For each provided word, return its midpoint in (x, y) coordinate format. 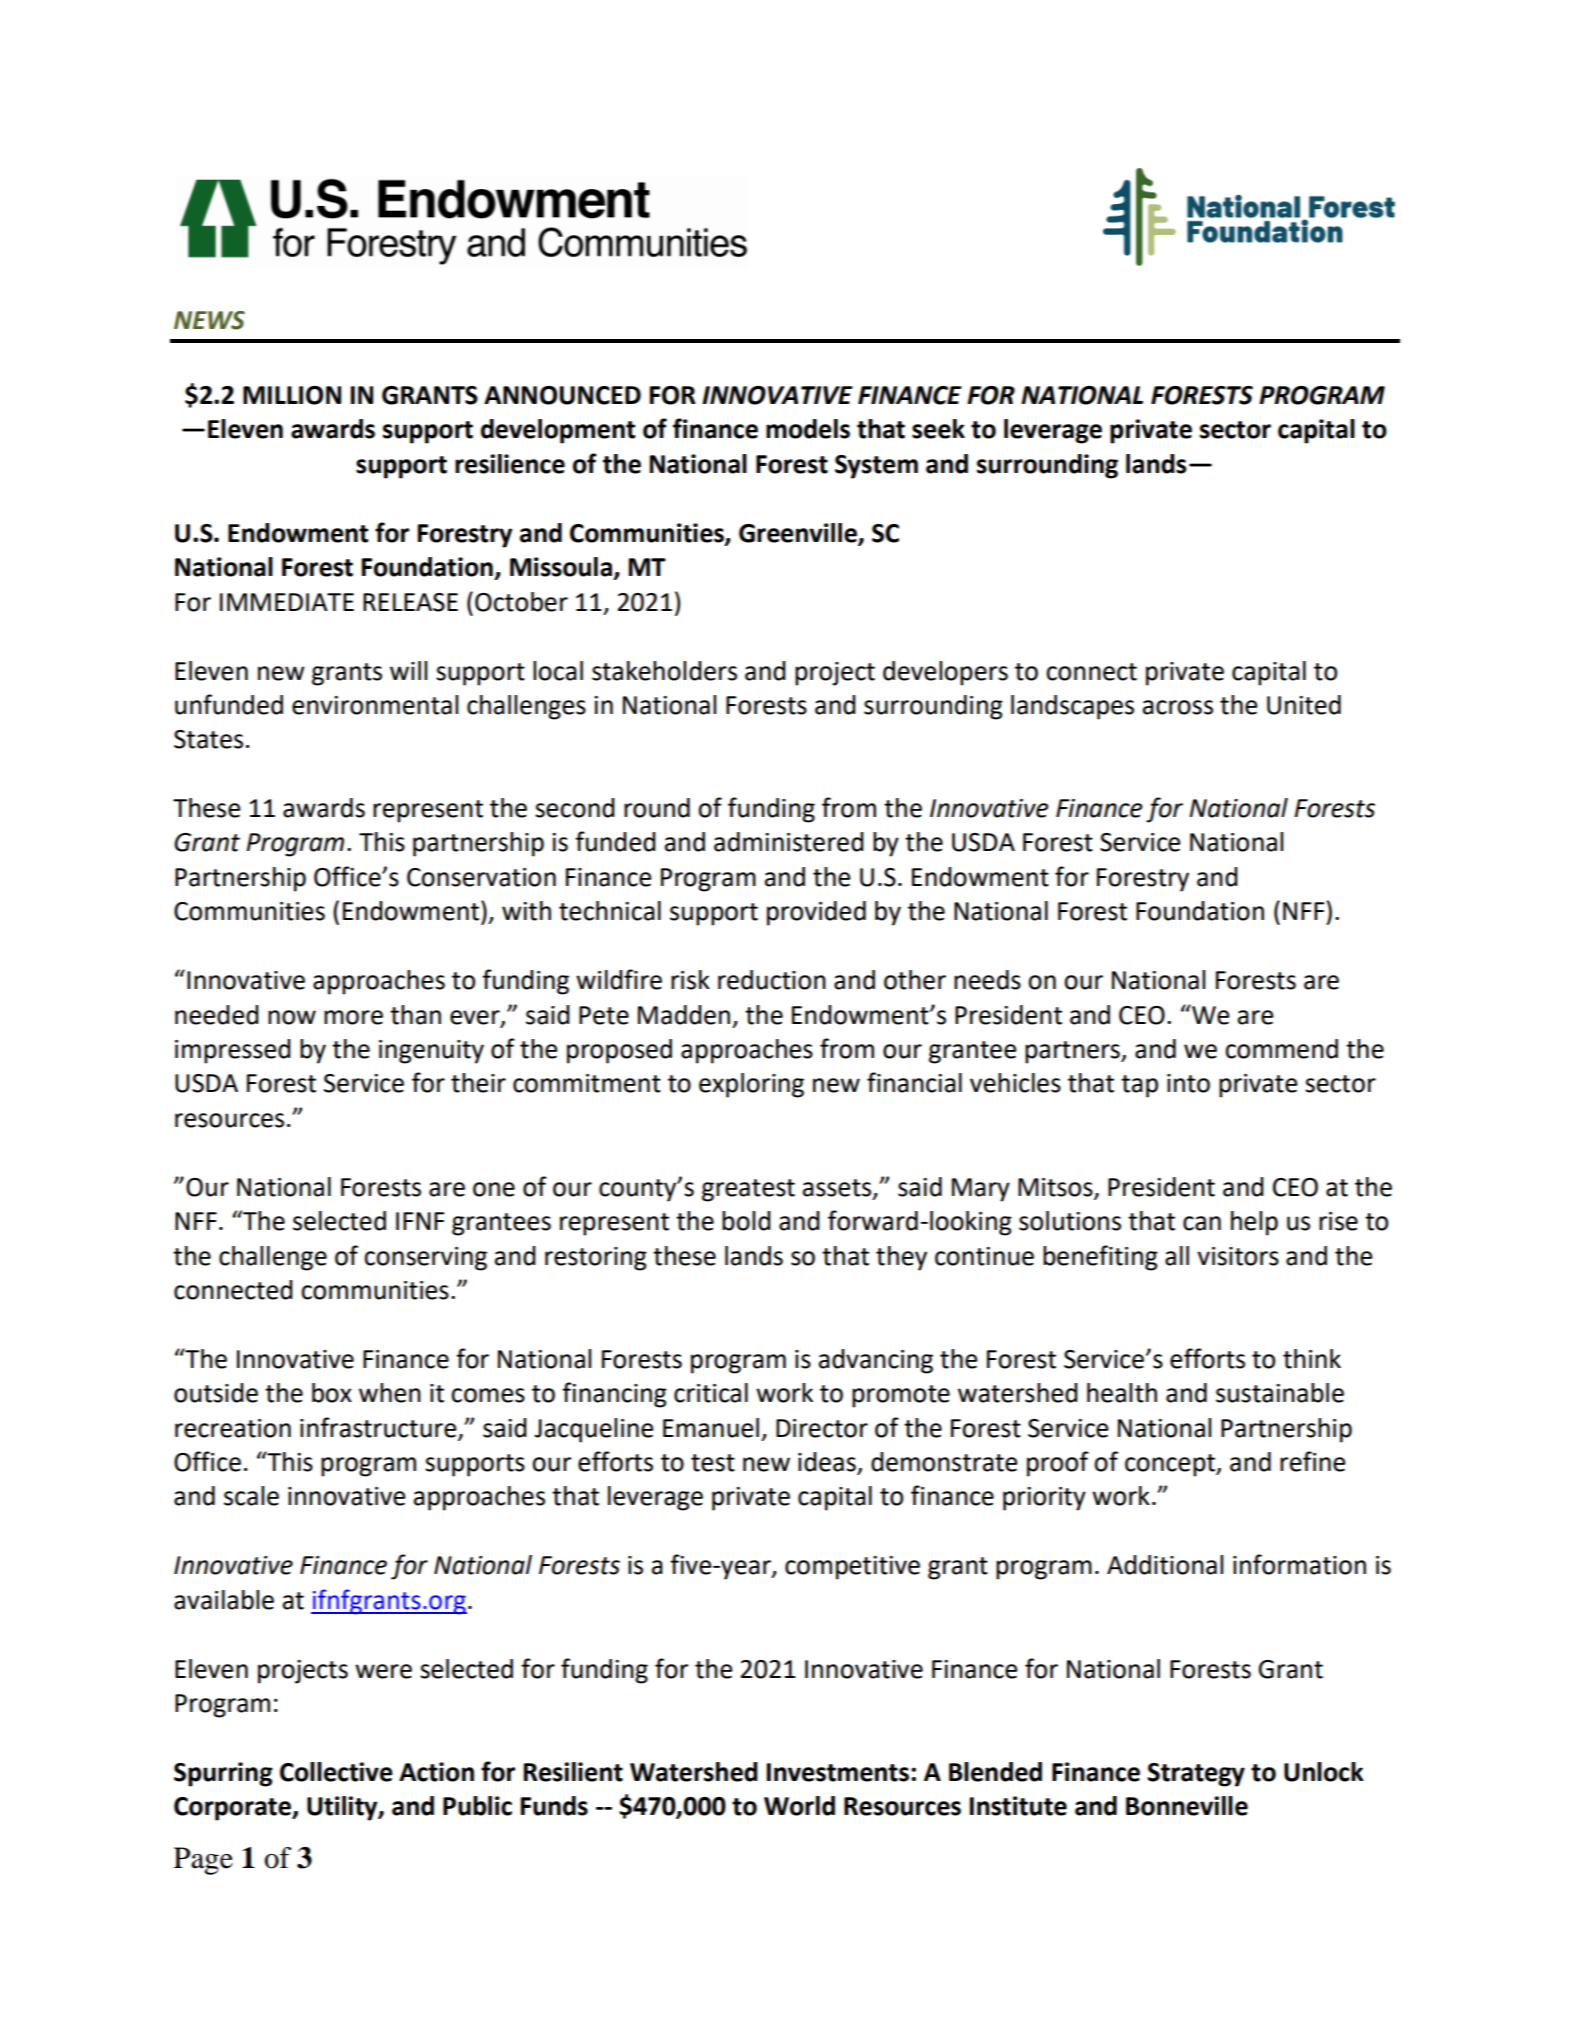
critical (711, 1393)
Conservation (481, 877)
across (1178, 707)
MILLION (292, 395)
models (808, 429)
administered (789, 842)
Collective (336, 1772)
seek (938, 429)
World (799, 1806)
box (332, 1393)
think (1312, 1359)
